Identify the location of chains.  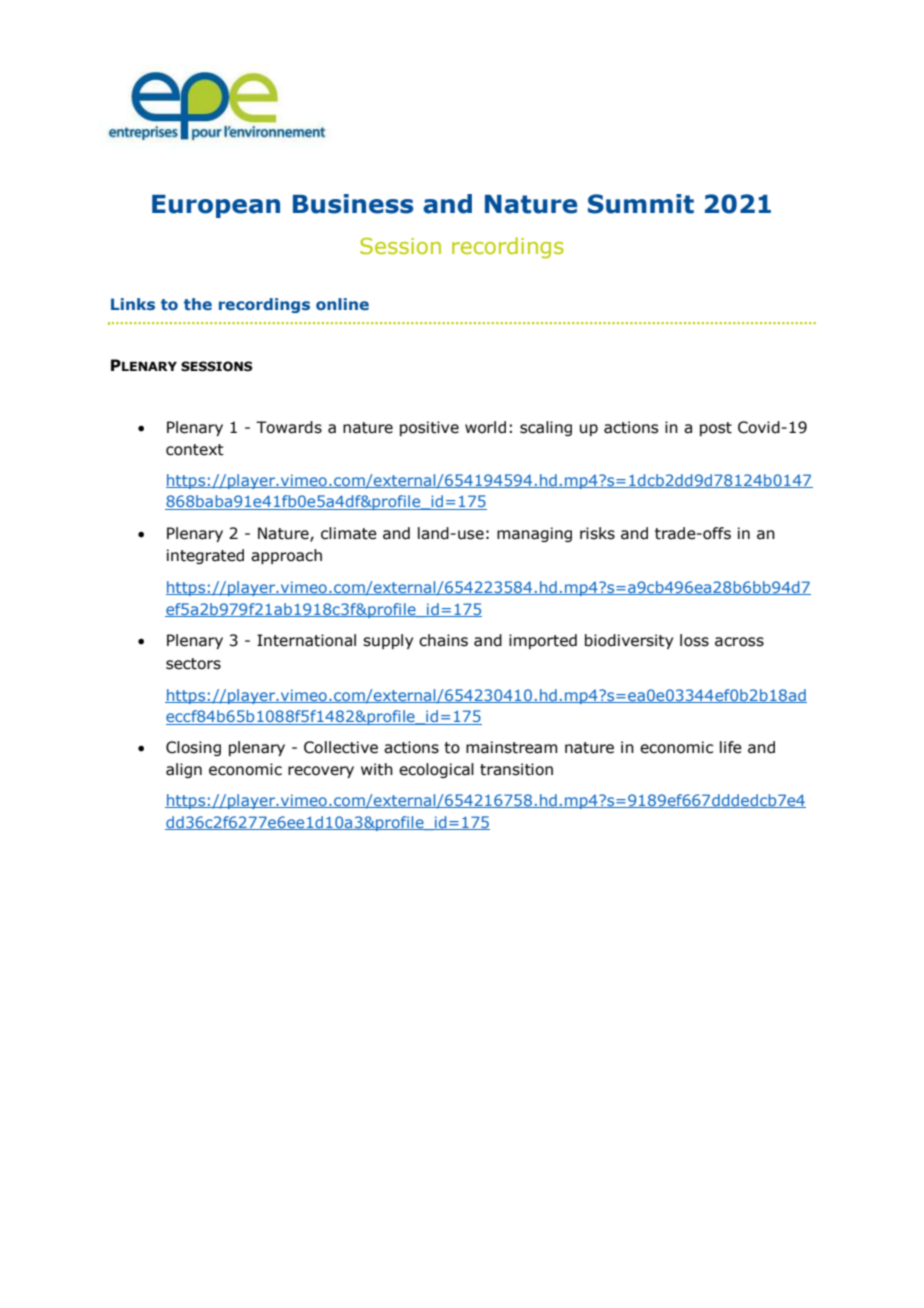
(443, 640).
